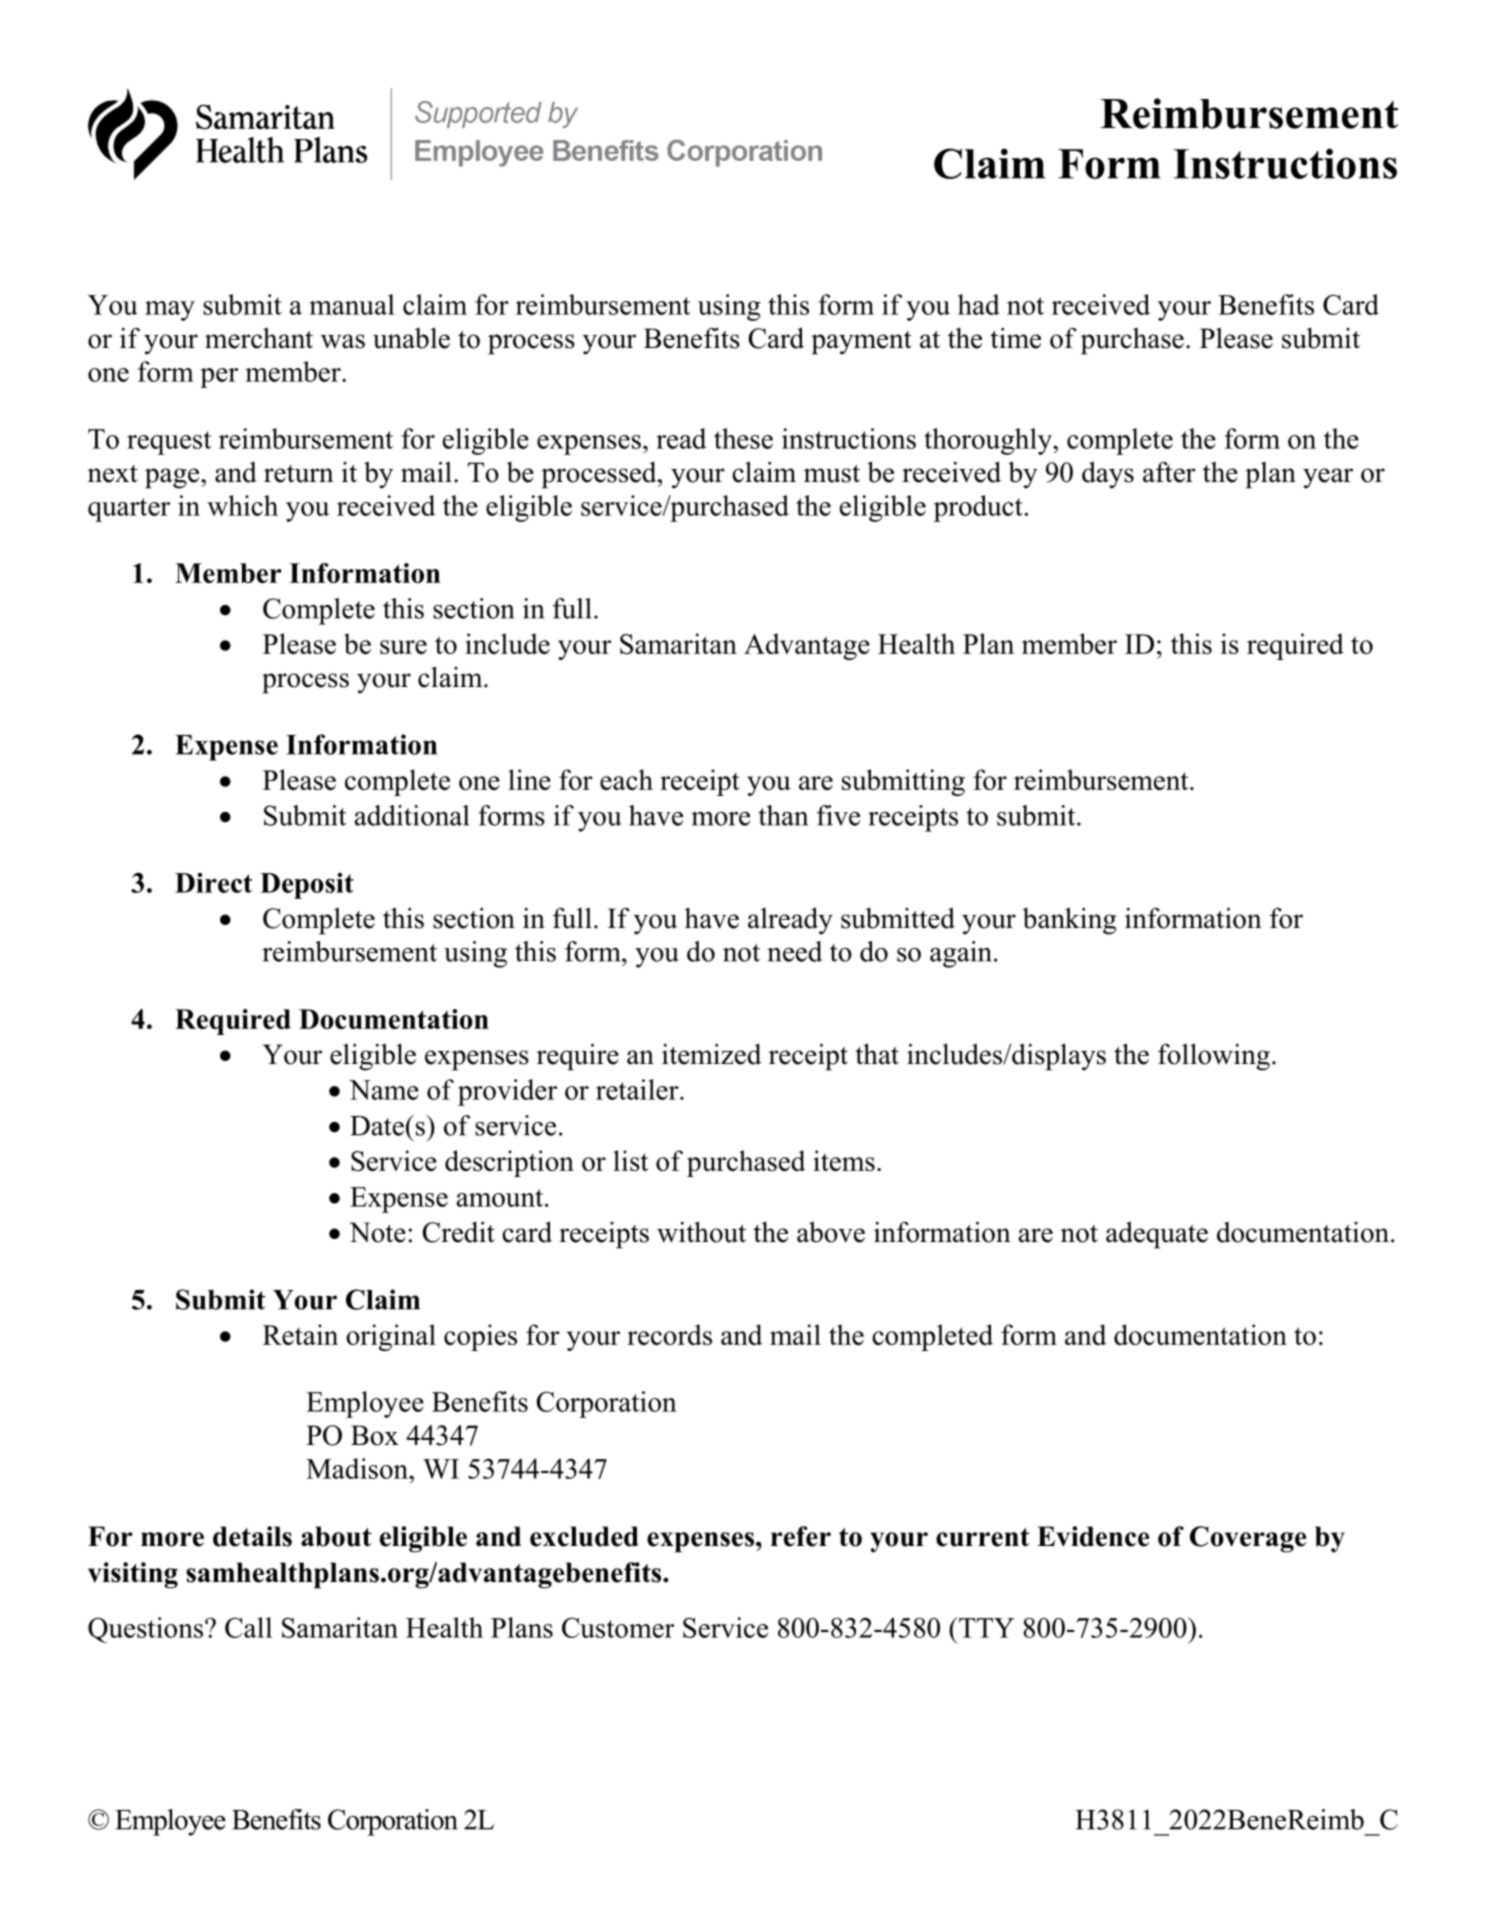 The width and height of the screenshot is (1486, 1923). What do you see at coordinates (259, 338) in the screenshot?
I see `merchant` at bounding box center [259, 338].
